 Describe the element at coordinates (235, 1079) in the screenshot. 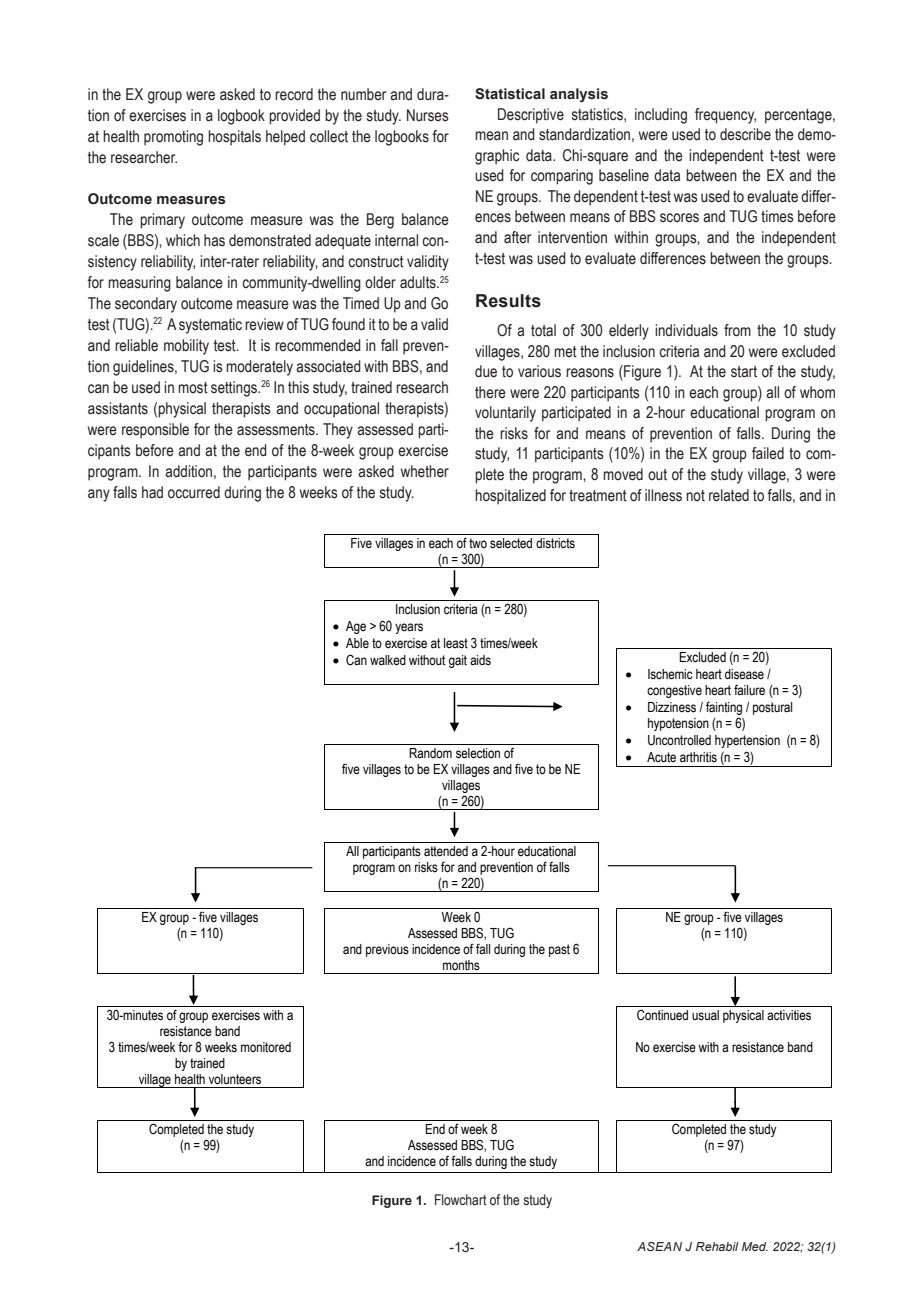

I see `volunteers` at that location.
